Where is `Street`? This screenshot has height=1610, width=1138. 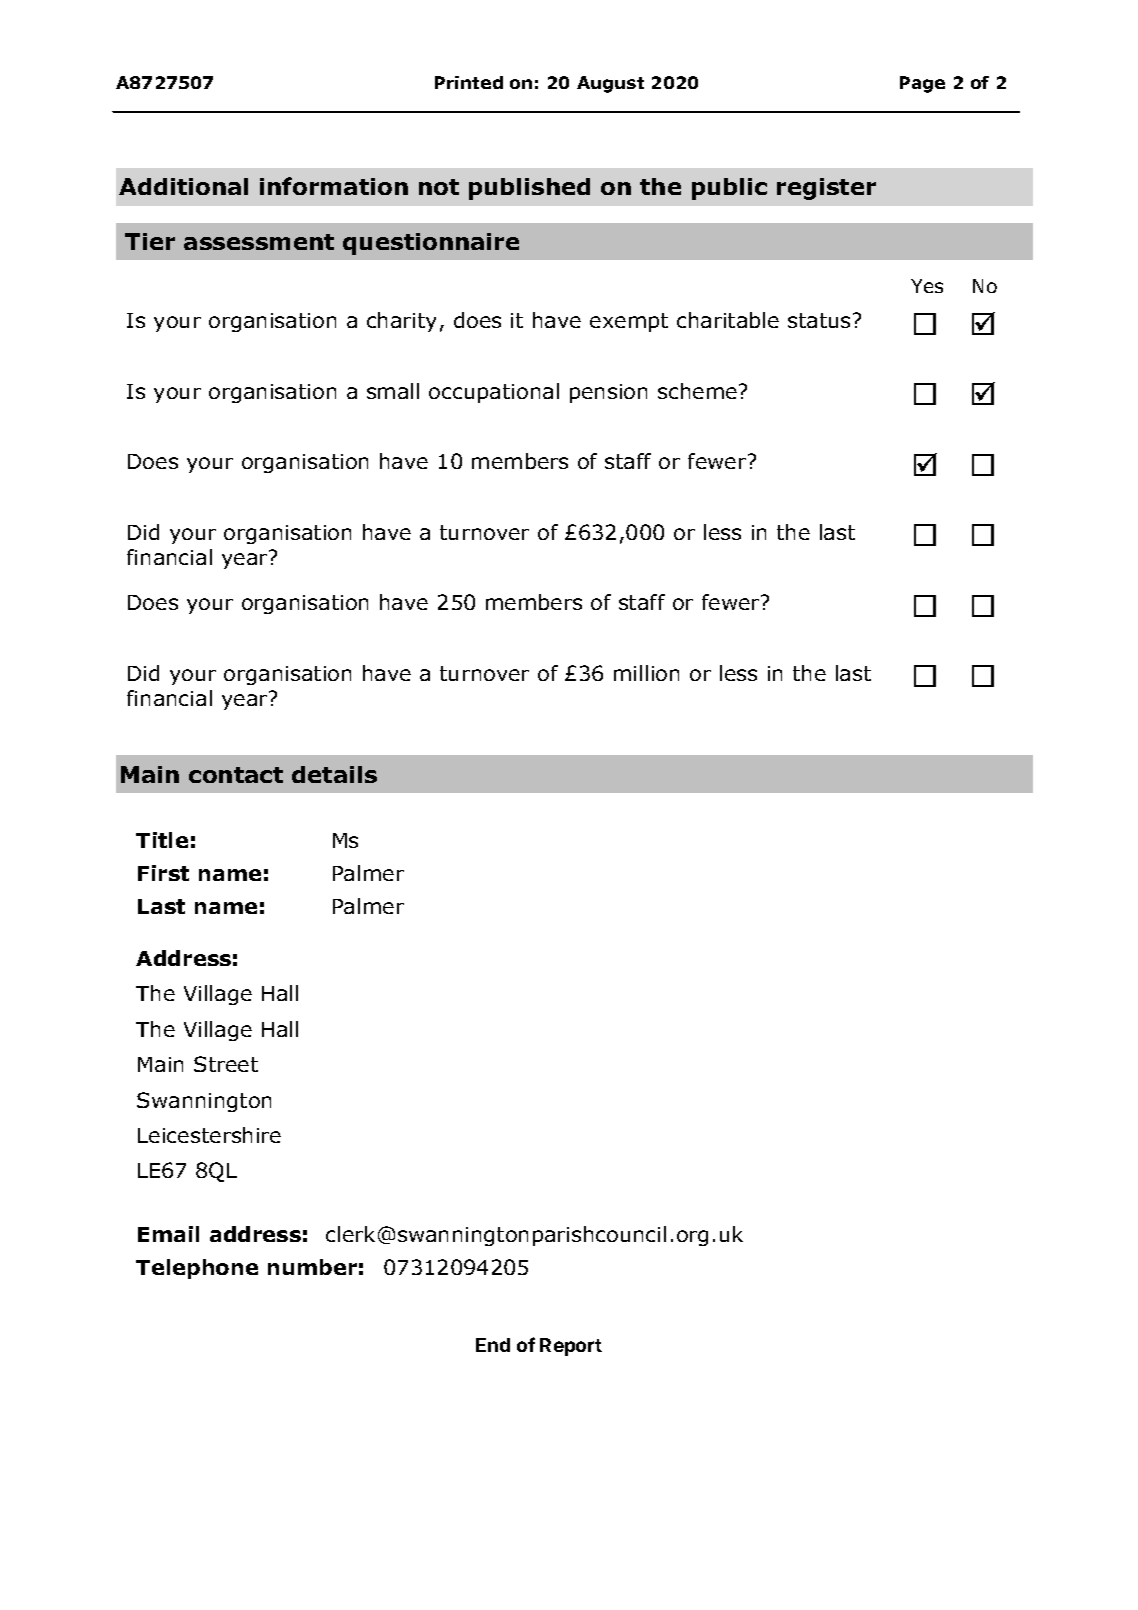 Street is located at coordinates (226, 1064).
